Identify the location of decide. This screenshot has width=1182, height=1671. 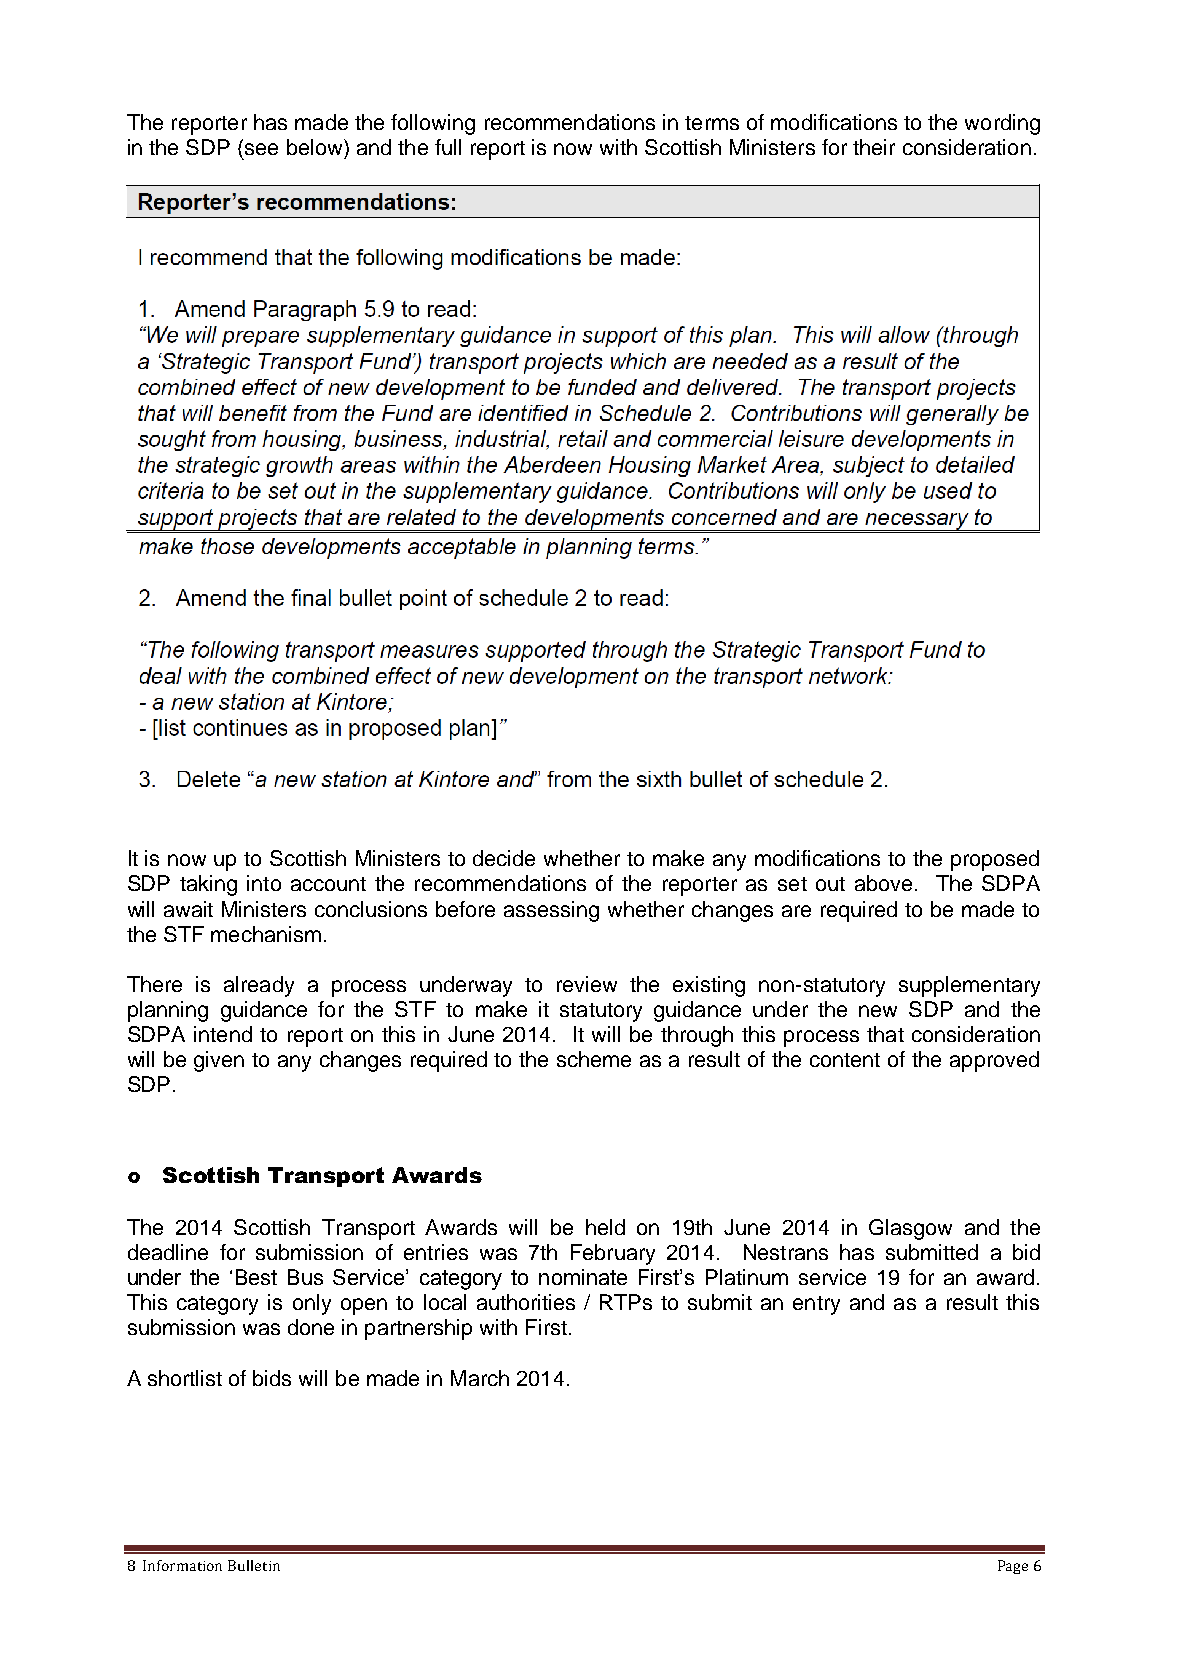
(504, 858).
